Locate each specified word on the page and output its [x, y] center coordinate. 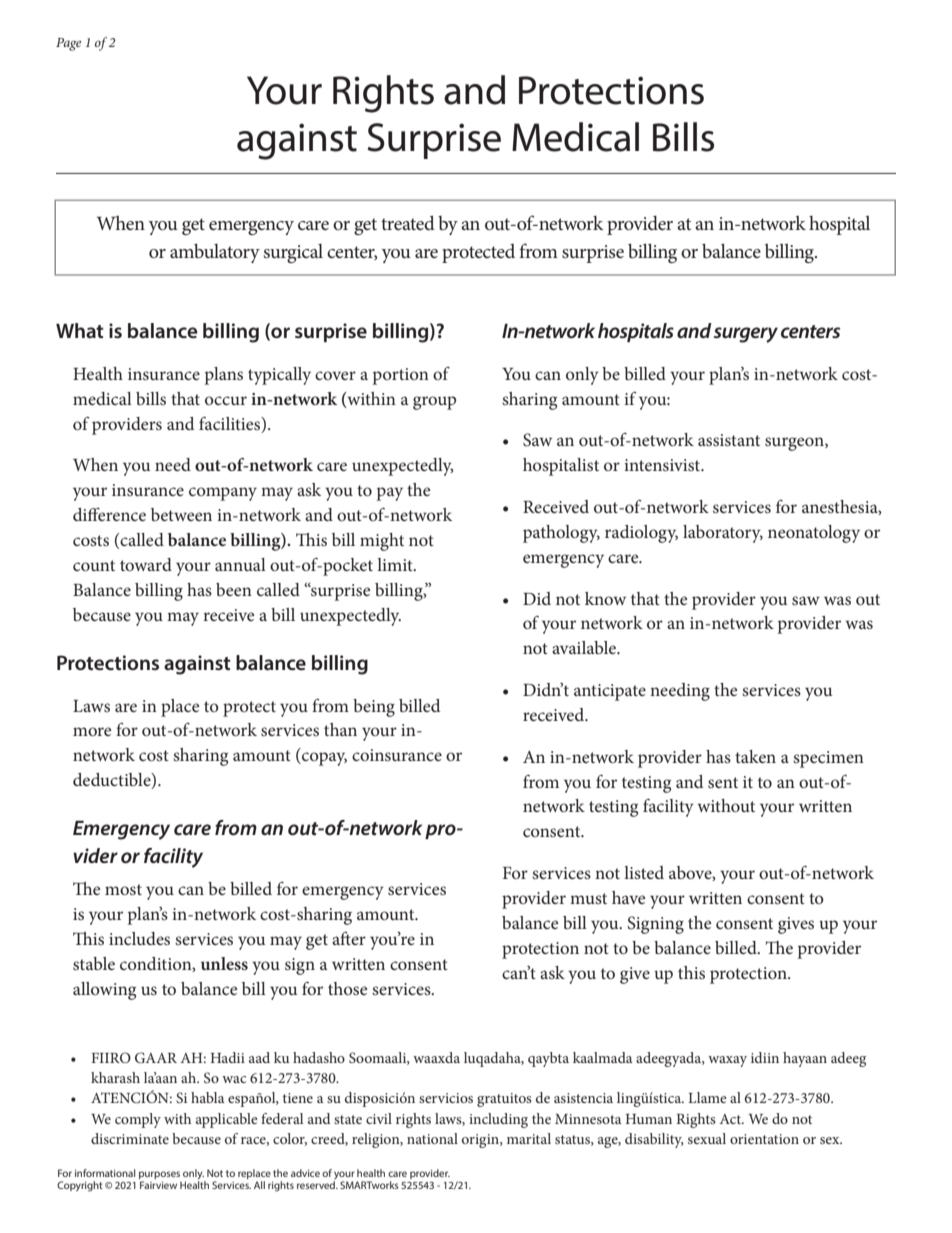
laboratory [723, 534]
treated [408, 222]
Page [68, 44]
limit [396, 564]
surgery [746, 335]
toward [146, 564]
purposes [159, 1176]
